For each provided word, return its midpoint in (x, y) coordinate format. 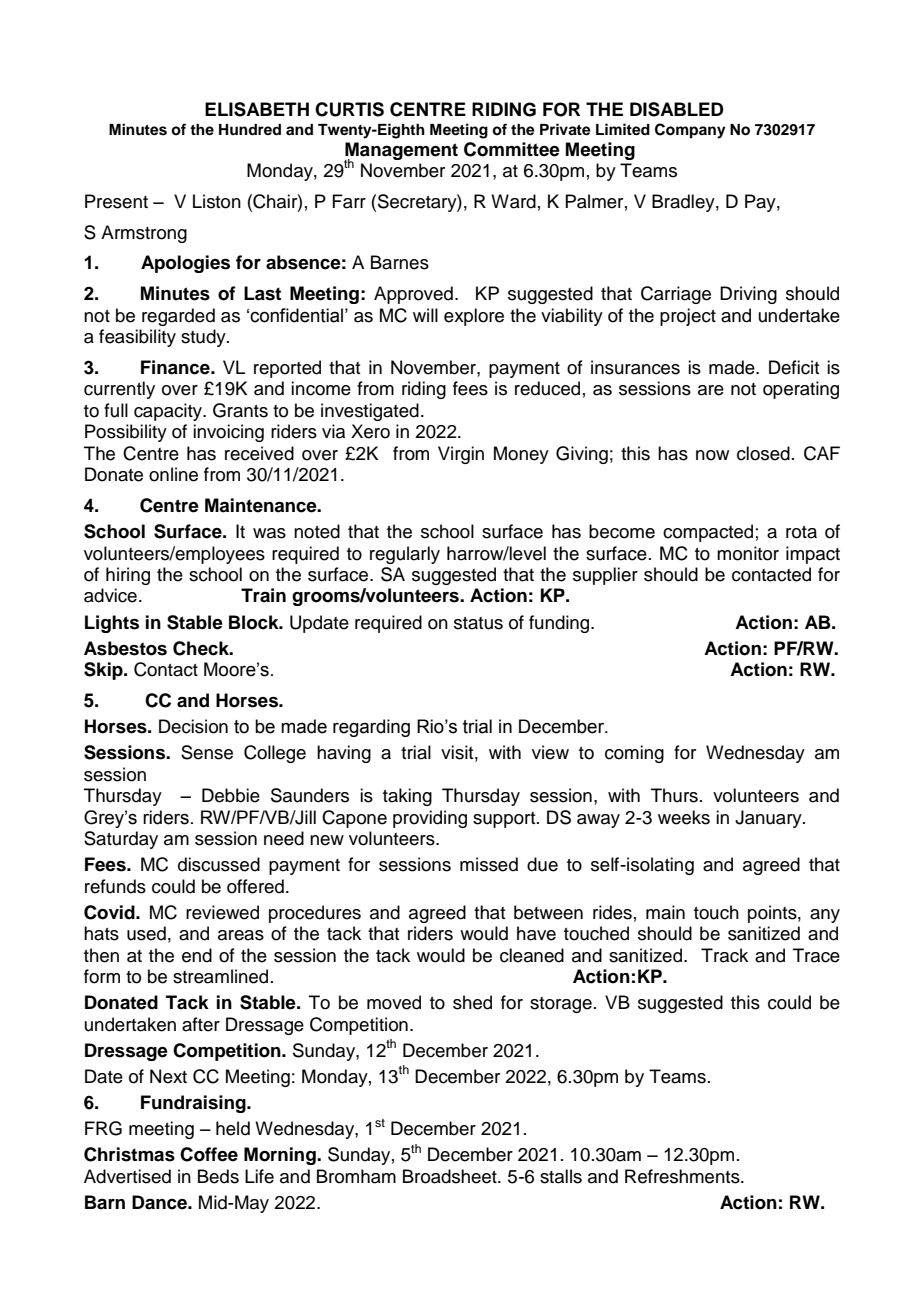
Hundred (250, 129)
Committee (512, 149)
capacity (169, 412)
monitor (748, 553)
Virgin (461, 455)
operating (801, 390)
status (478, 623)
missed (489, 864)
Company (690, 131)
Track (724, 955)
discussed (219, 864)
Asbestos (125, 648)
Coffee (209, 1154)
